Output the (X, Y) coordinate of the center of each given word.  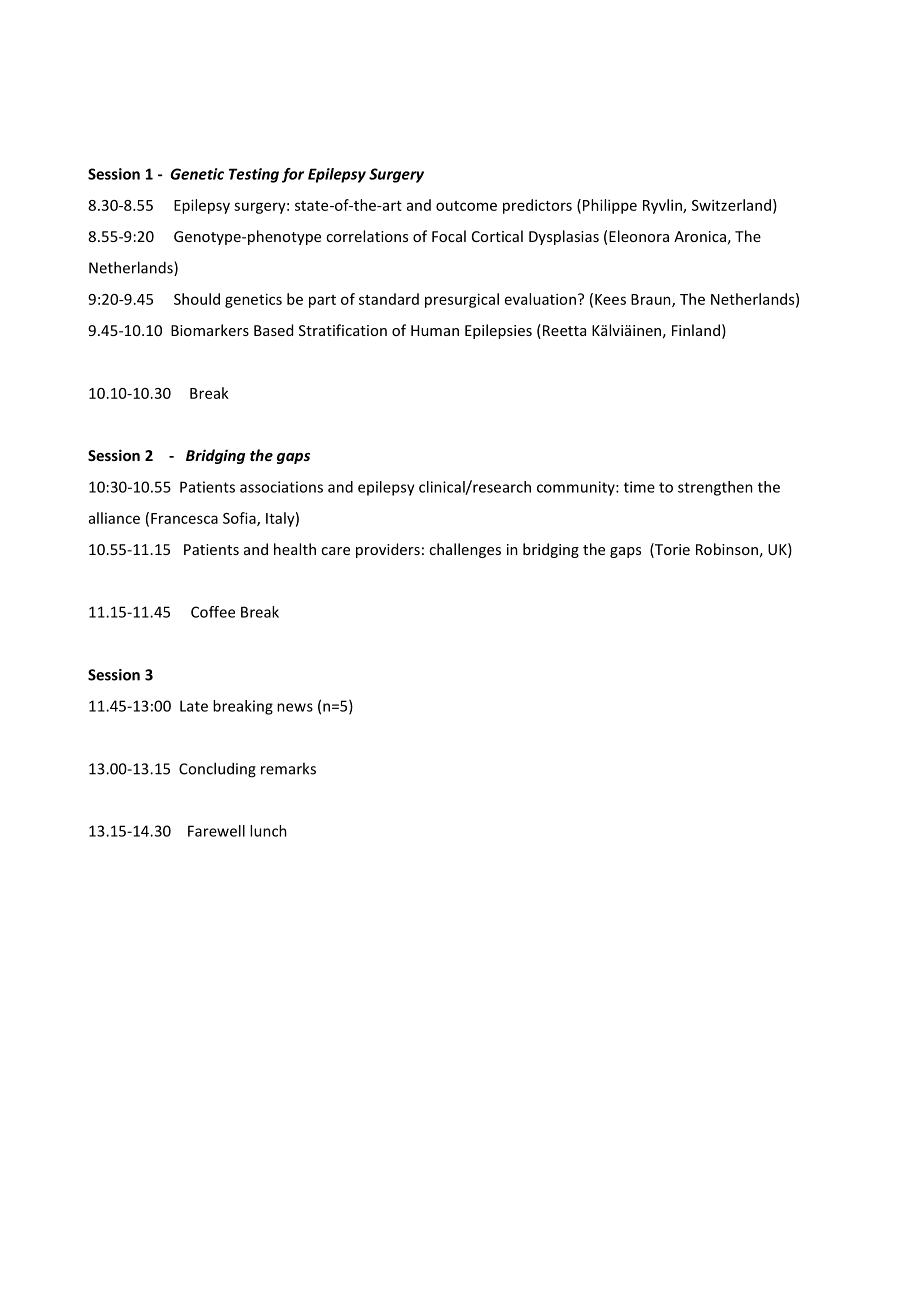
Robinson (727, 549)
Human (435, 330)
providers (388, 550)
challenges (465, 550)
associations (281, 487)
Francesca (184, 518)
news (295, 707)
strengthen (715, 488)
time (639, 487)
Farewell (216, 831)
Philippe (610, 206)
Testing (254, 175)
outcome (466, 206)
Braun (652, 300)
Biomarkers (210, 330)
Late (194, 706)
